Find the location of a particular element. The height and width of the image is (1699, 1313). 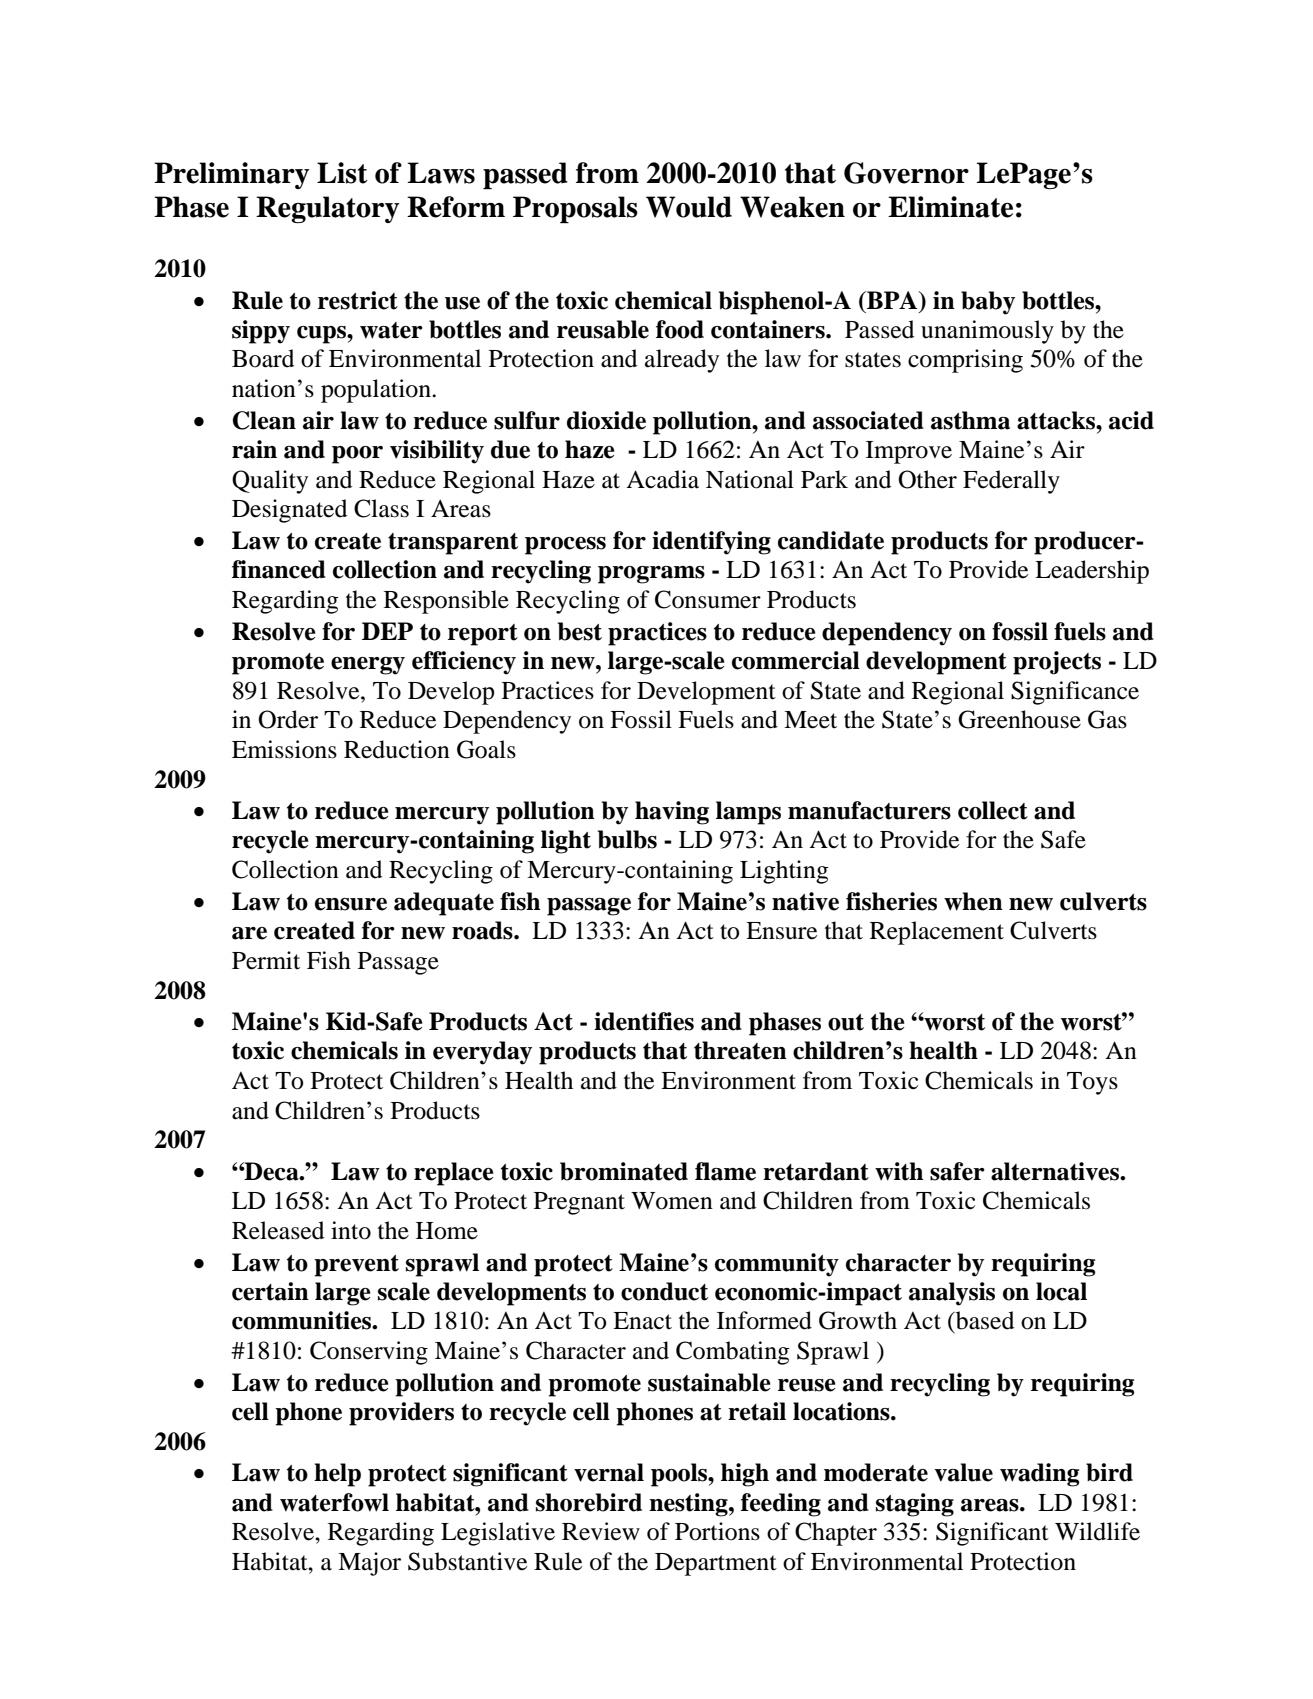

Portions is located at coordinates (717, 1531).
